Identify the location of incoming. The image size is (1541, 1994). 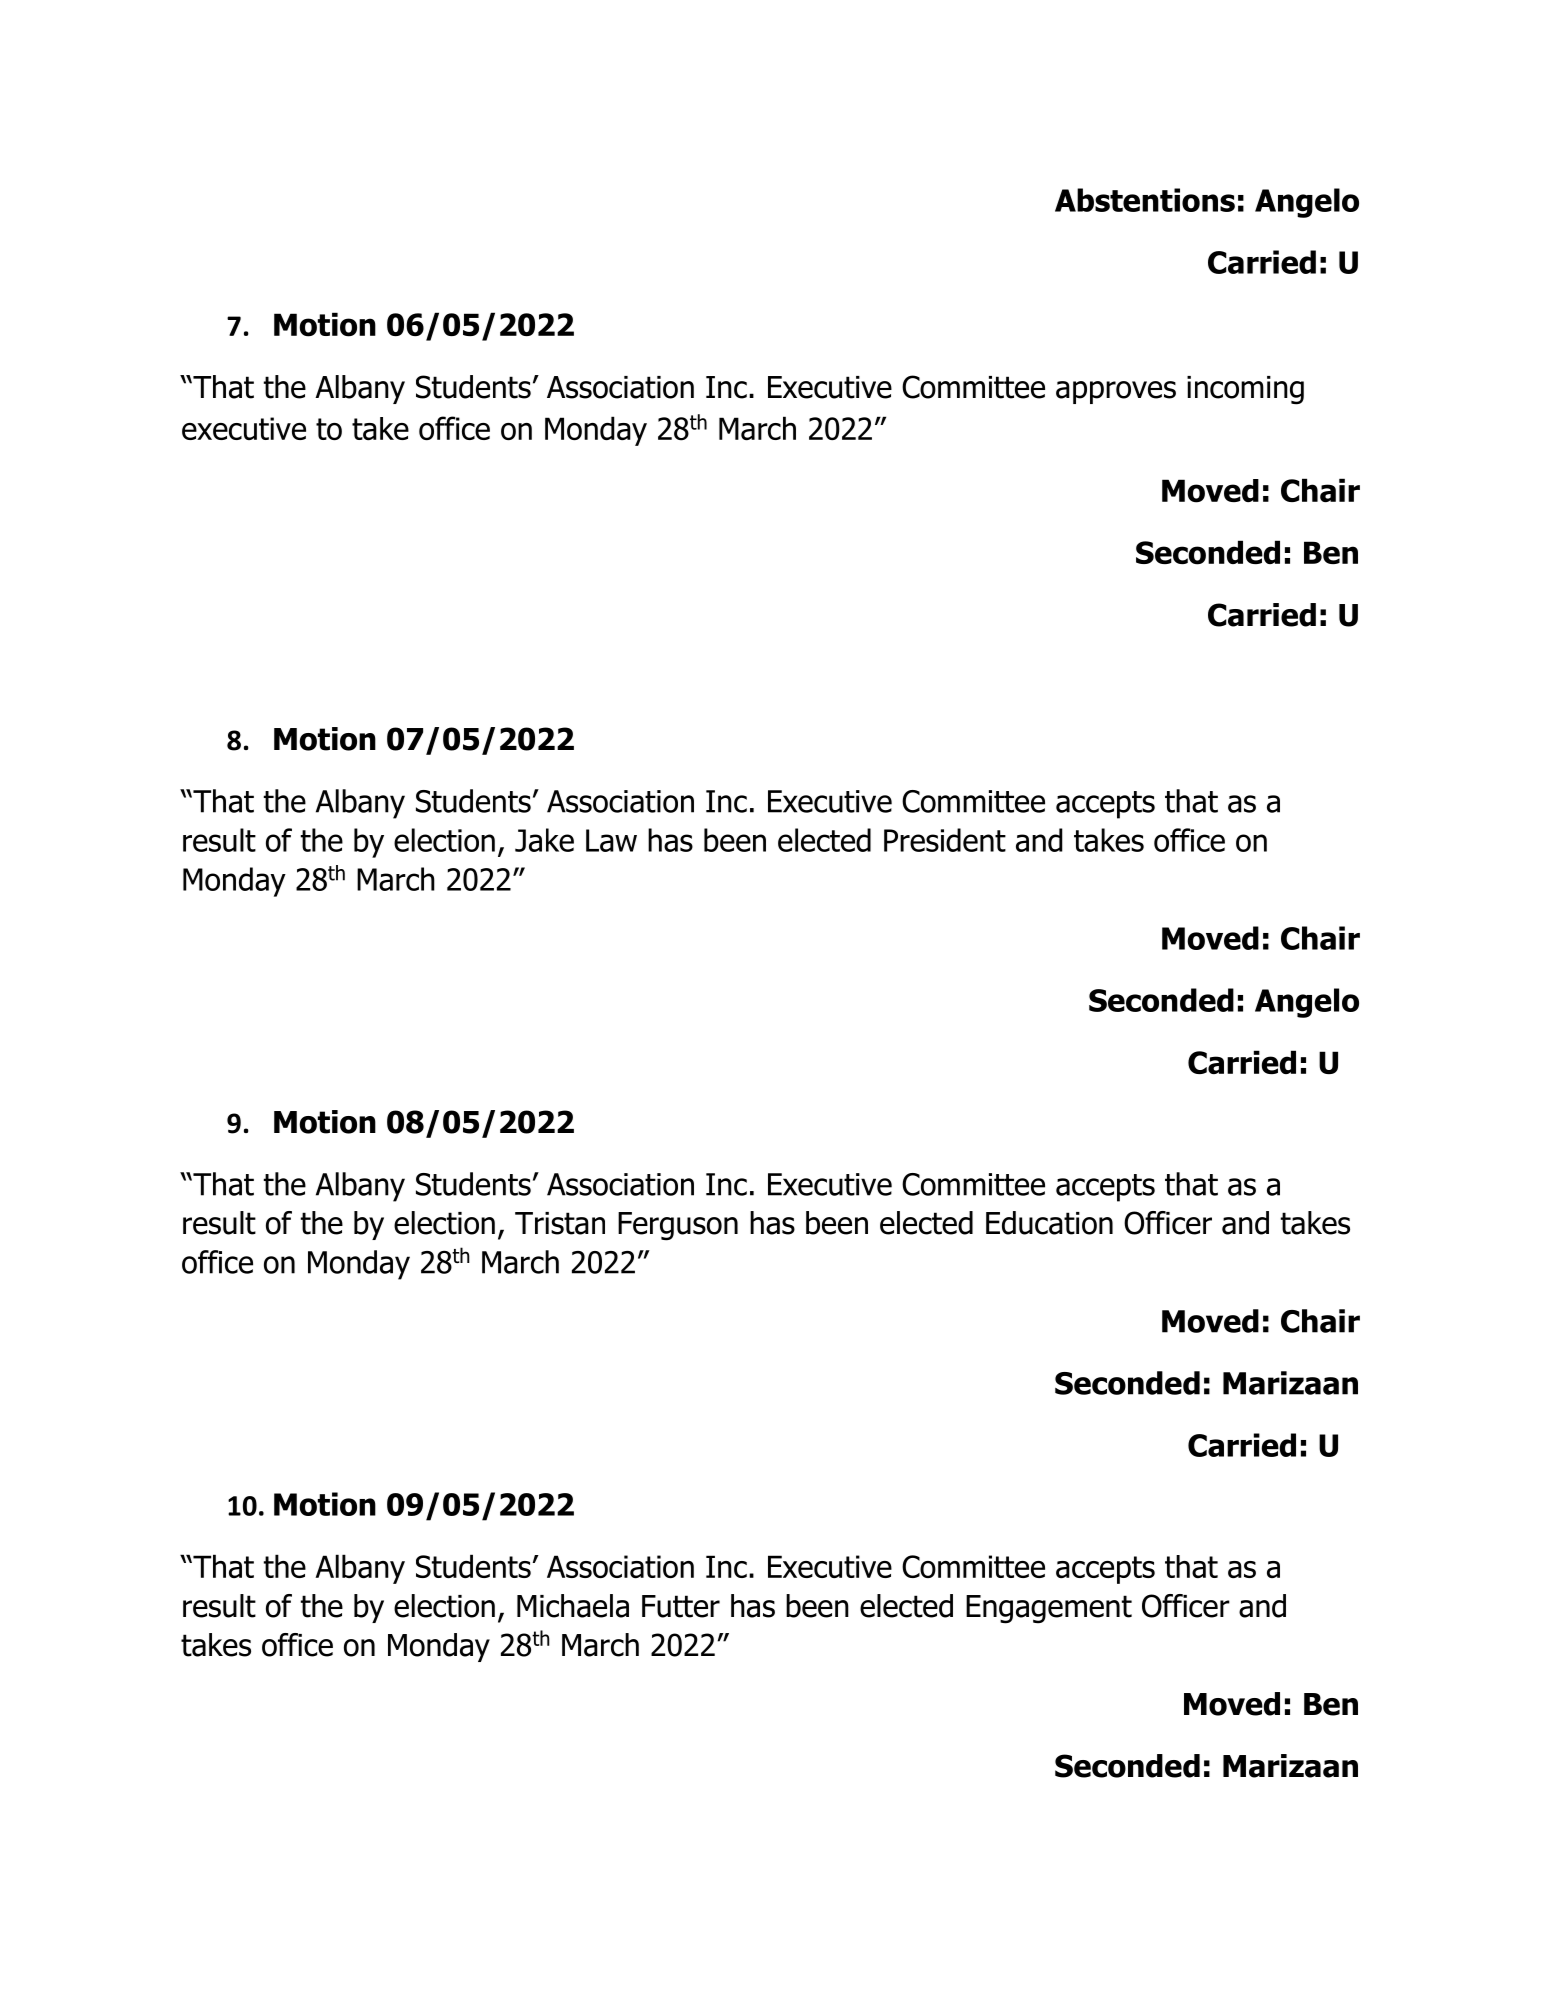
(1245, 390).
